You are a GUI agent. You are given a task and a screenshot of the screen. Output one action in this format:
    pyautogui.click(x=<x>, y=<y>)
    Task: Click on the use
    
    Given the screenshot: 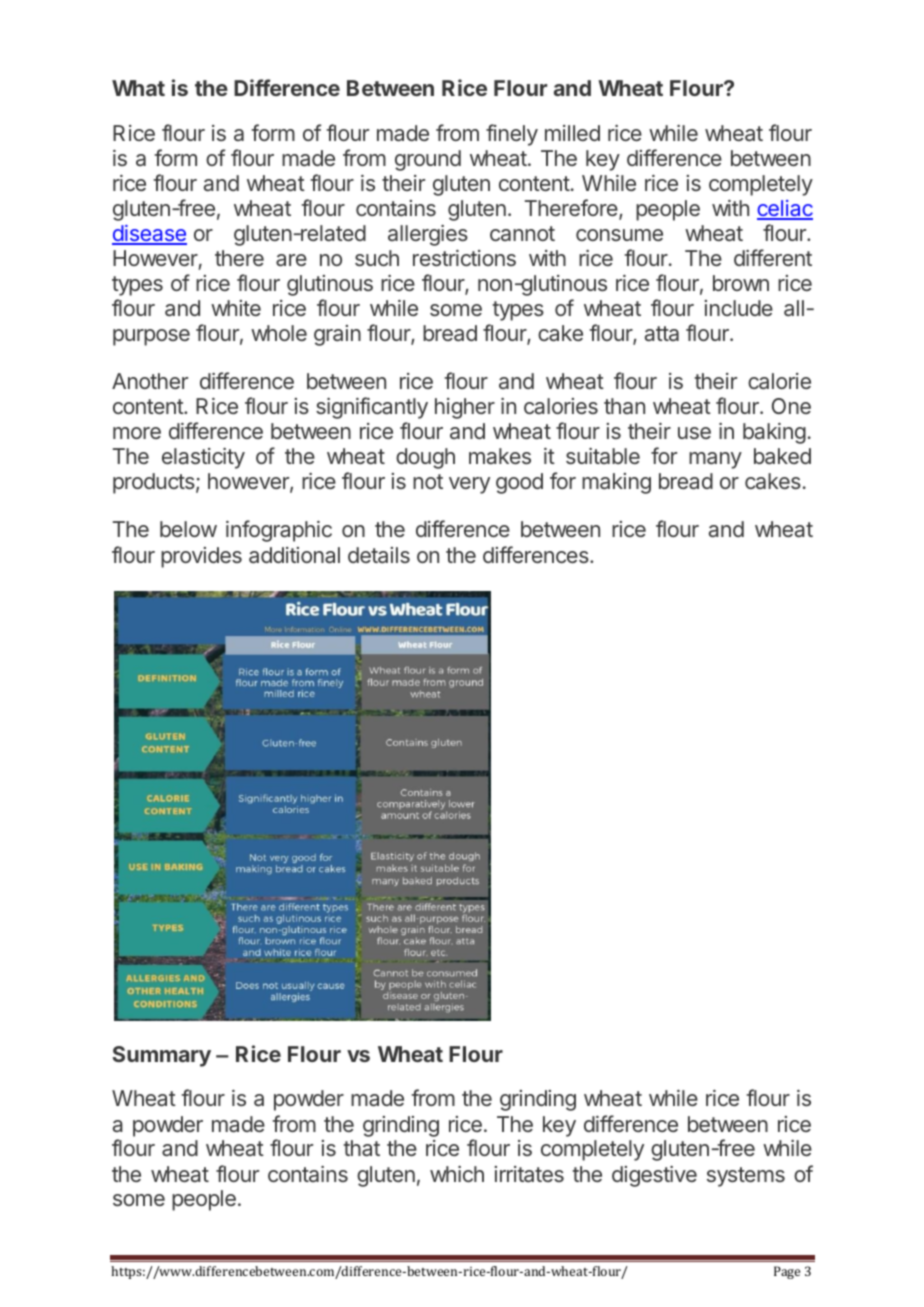 What is the action you would take?
    pyautogui.click(x=694, y=433)
